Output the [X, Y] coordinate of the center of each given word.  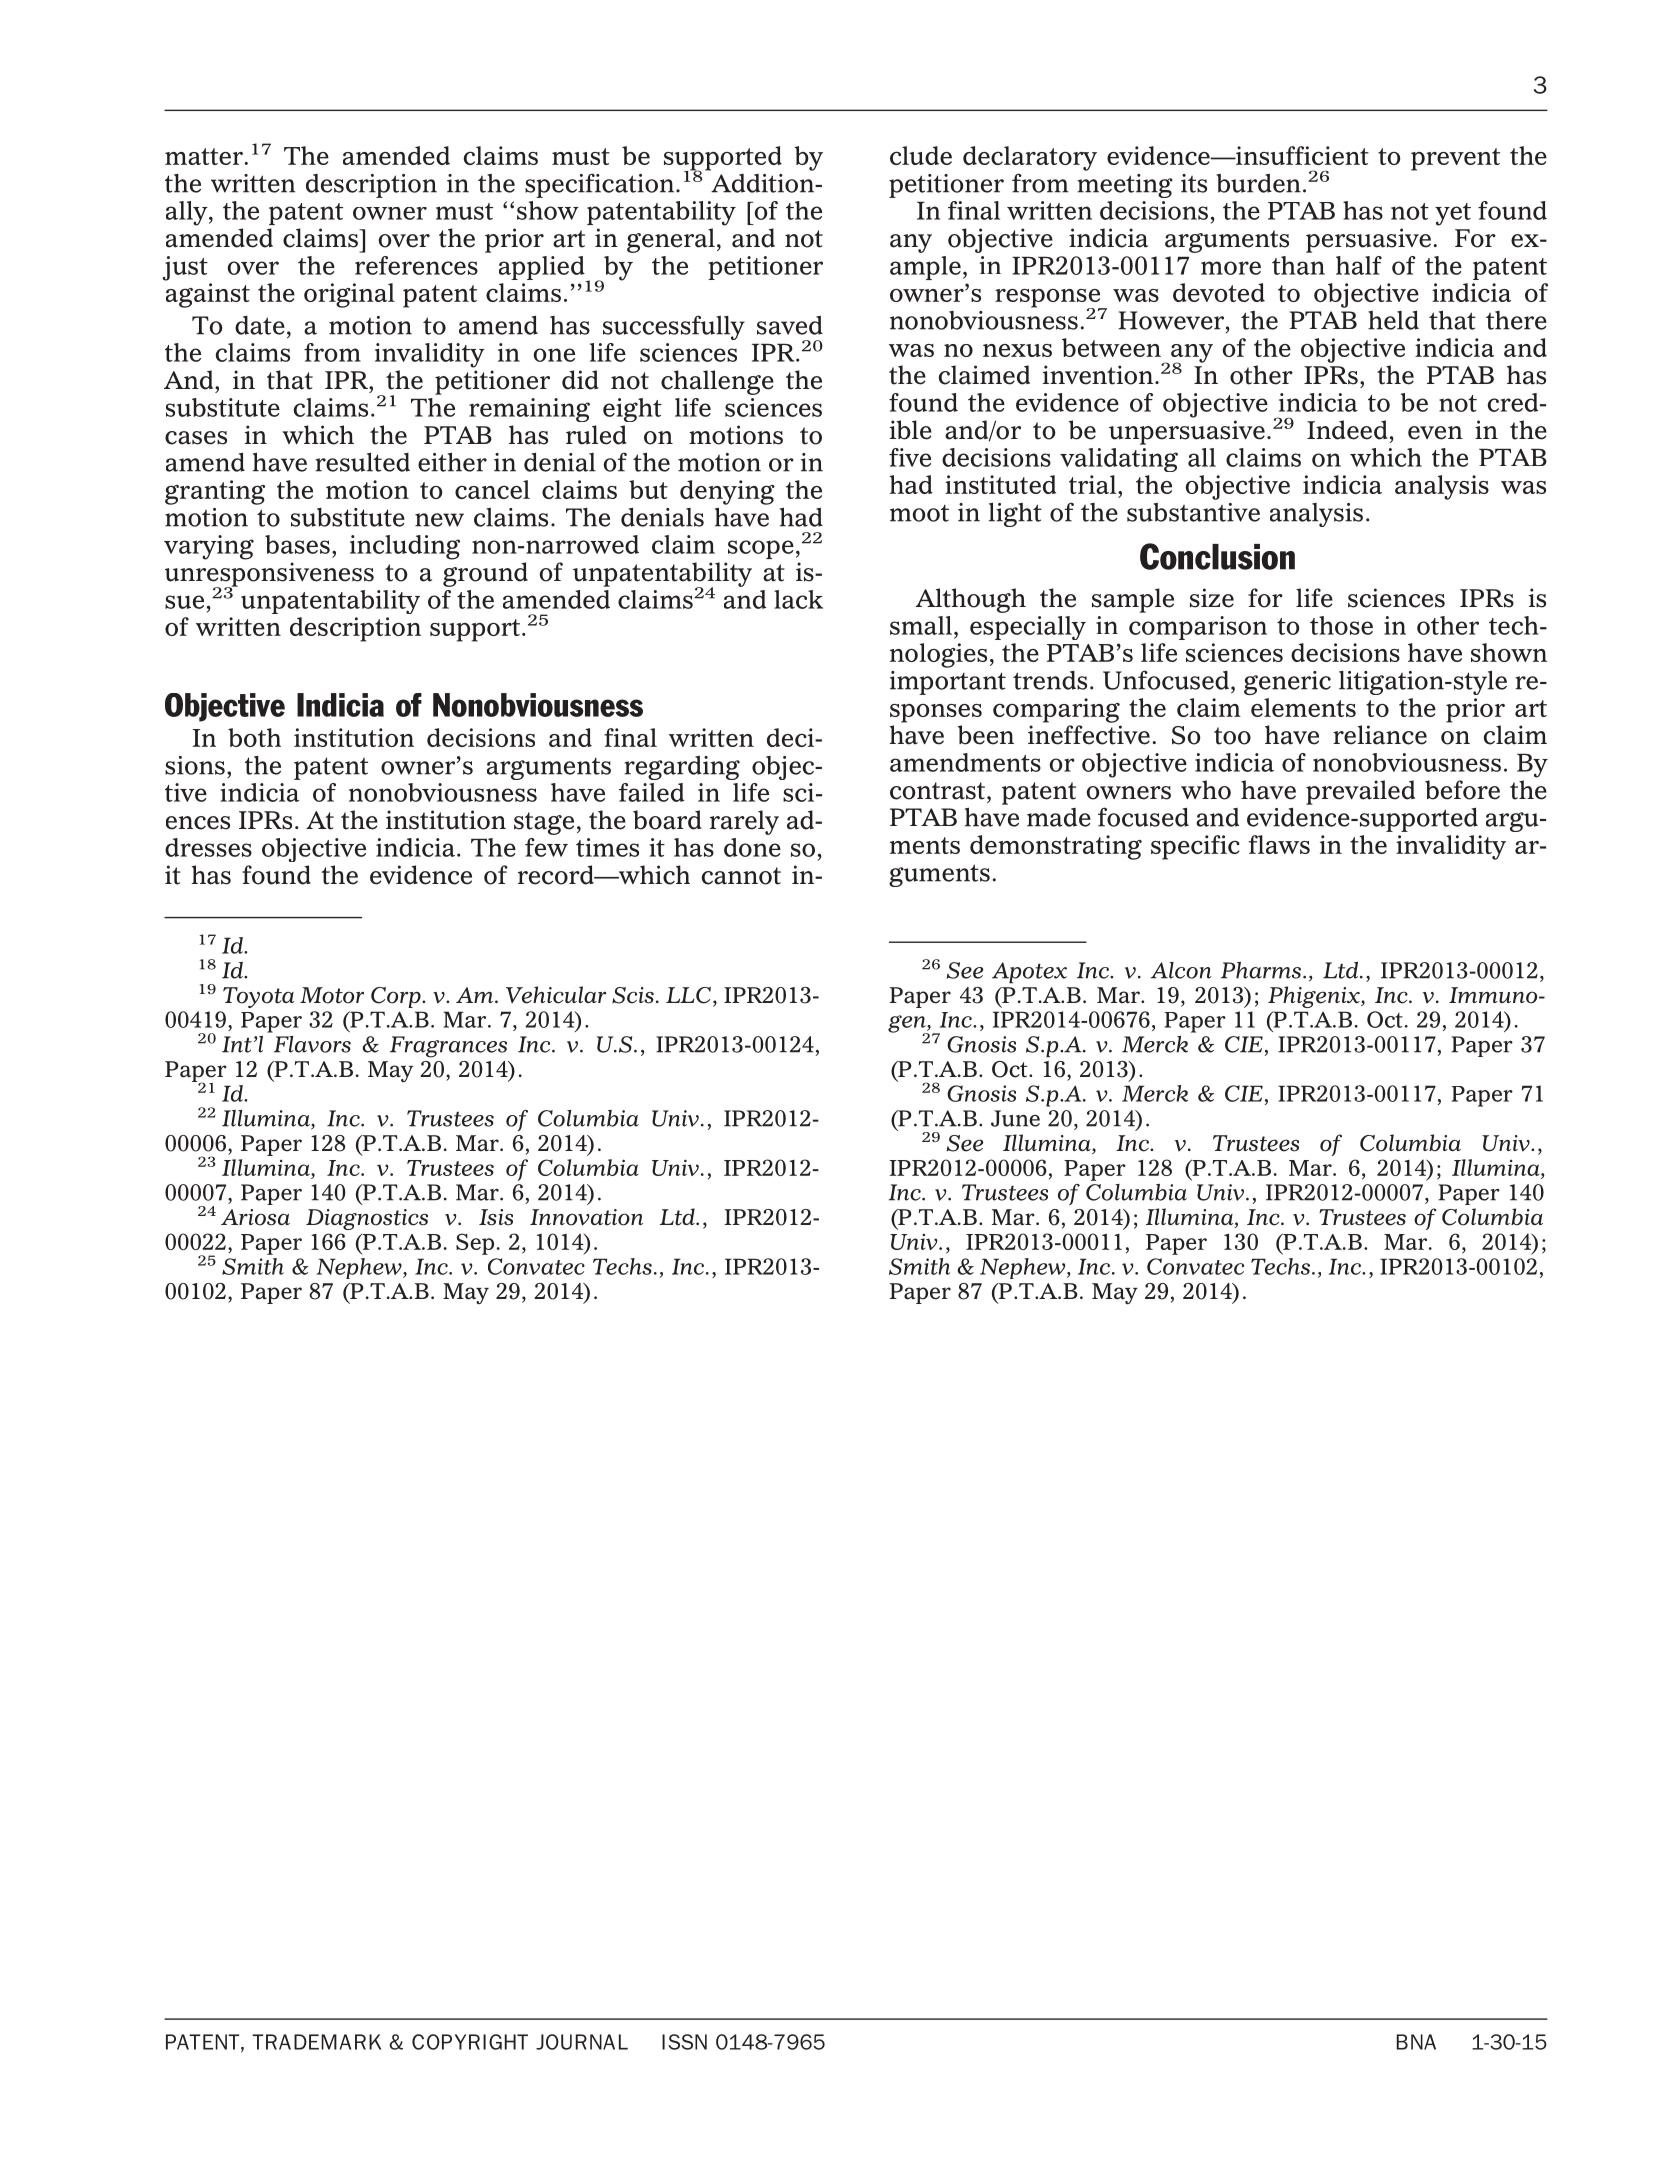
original [349, 295]
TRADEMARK [316, 2042]
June [1015, 1118]
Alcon [1181, 970]
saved [790, 325]
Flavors [312, 1044]
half [1359, 265]
